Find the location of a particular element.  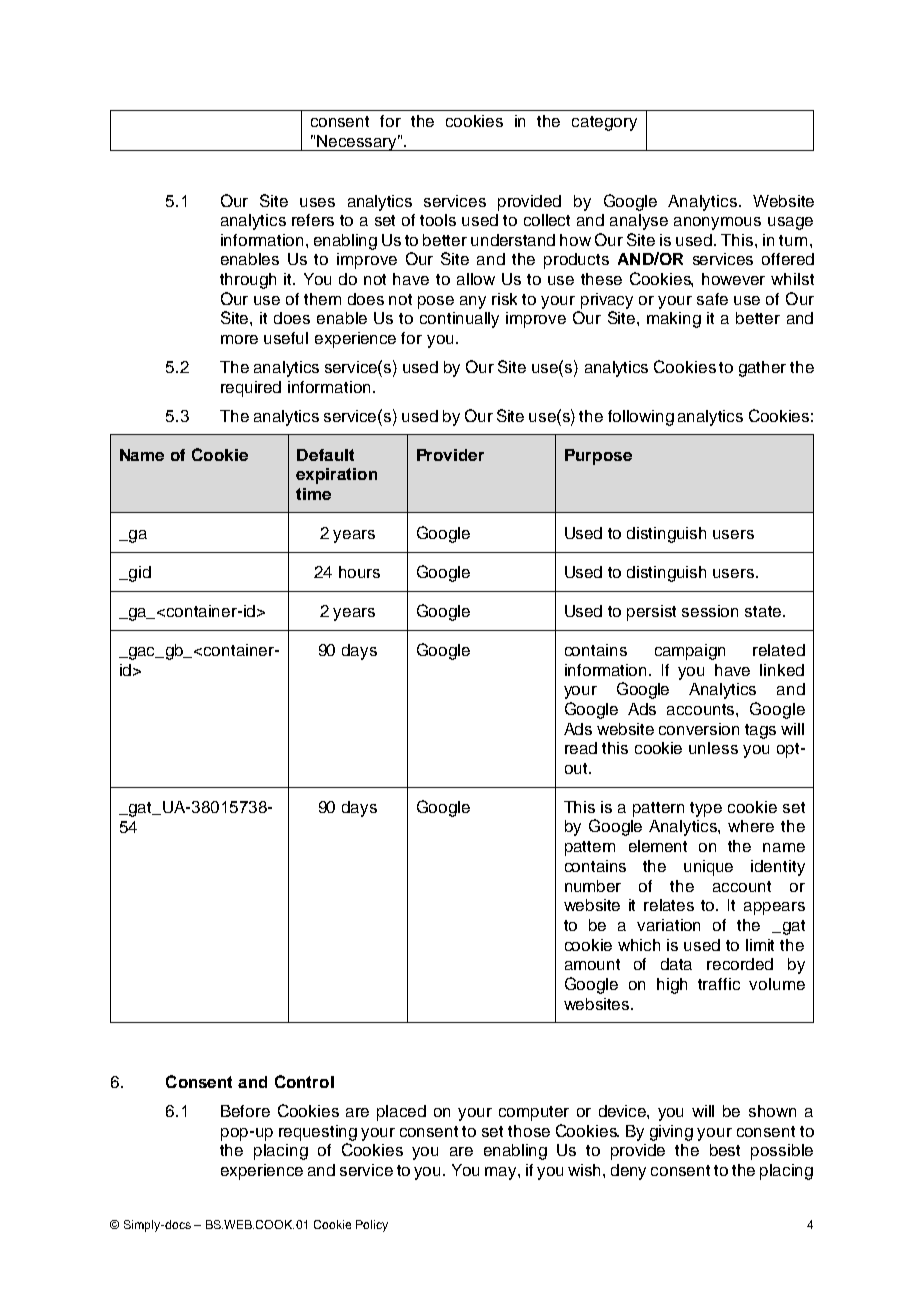

time is located at coordinates (313, 494).
